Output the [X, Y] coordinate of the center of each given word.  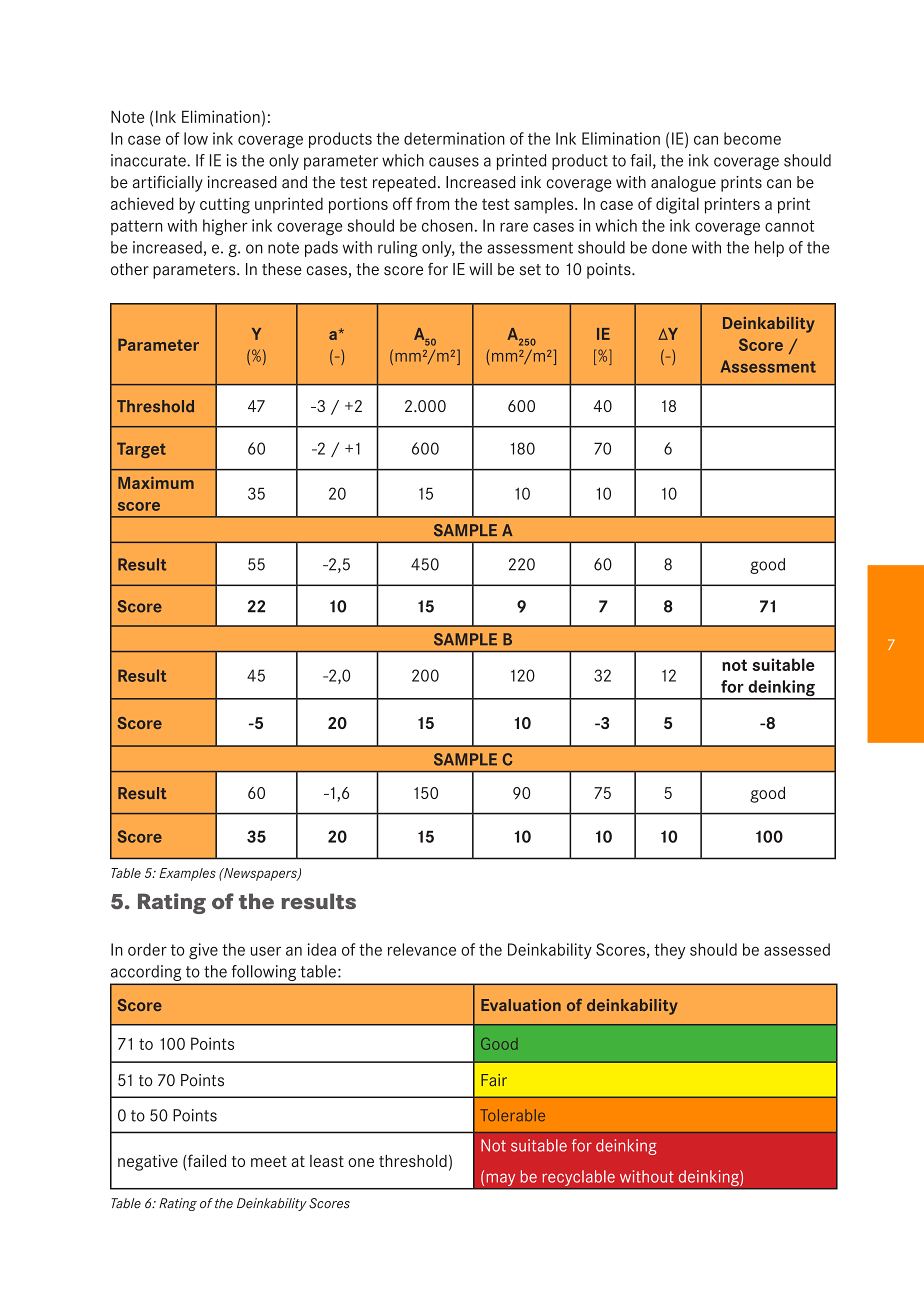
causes [454, 162]
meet [269, 1161]
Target [141, 450]
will [480, 269]
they [669, 951]
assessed [797, 949]
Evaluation [521, 1005]
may [501, 1181]
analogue [683, 184]
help [769, 249]
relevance [422, 949]
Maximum [156, 482]
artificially [168, 183]
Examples [187, 874]
